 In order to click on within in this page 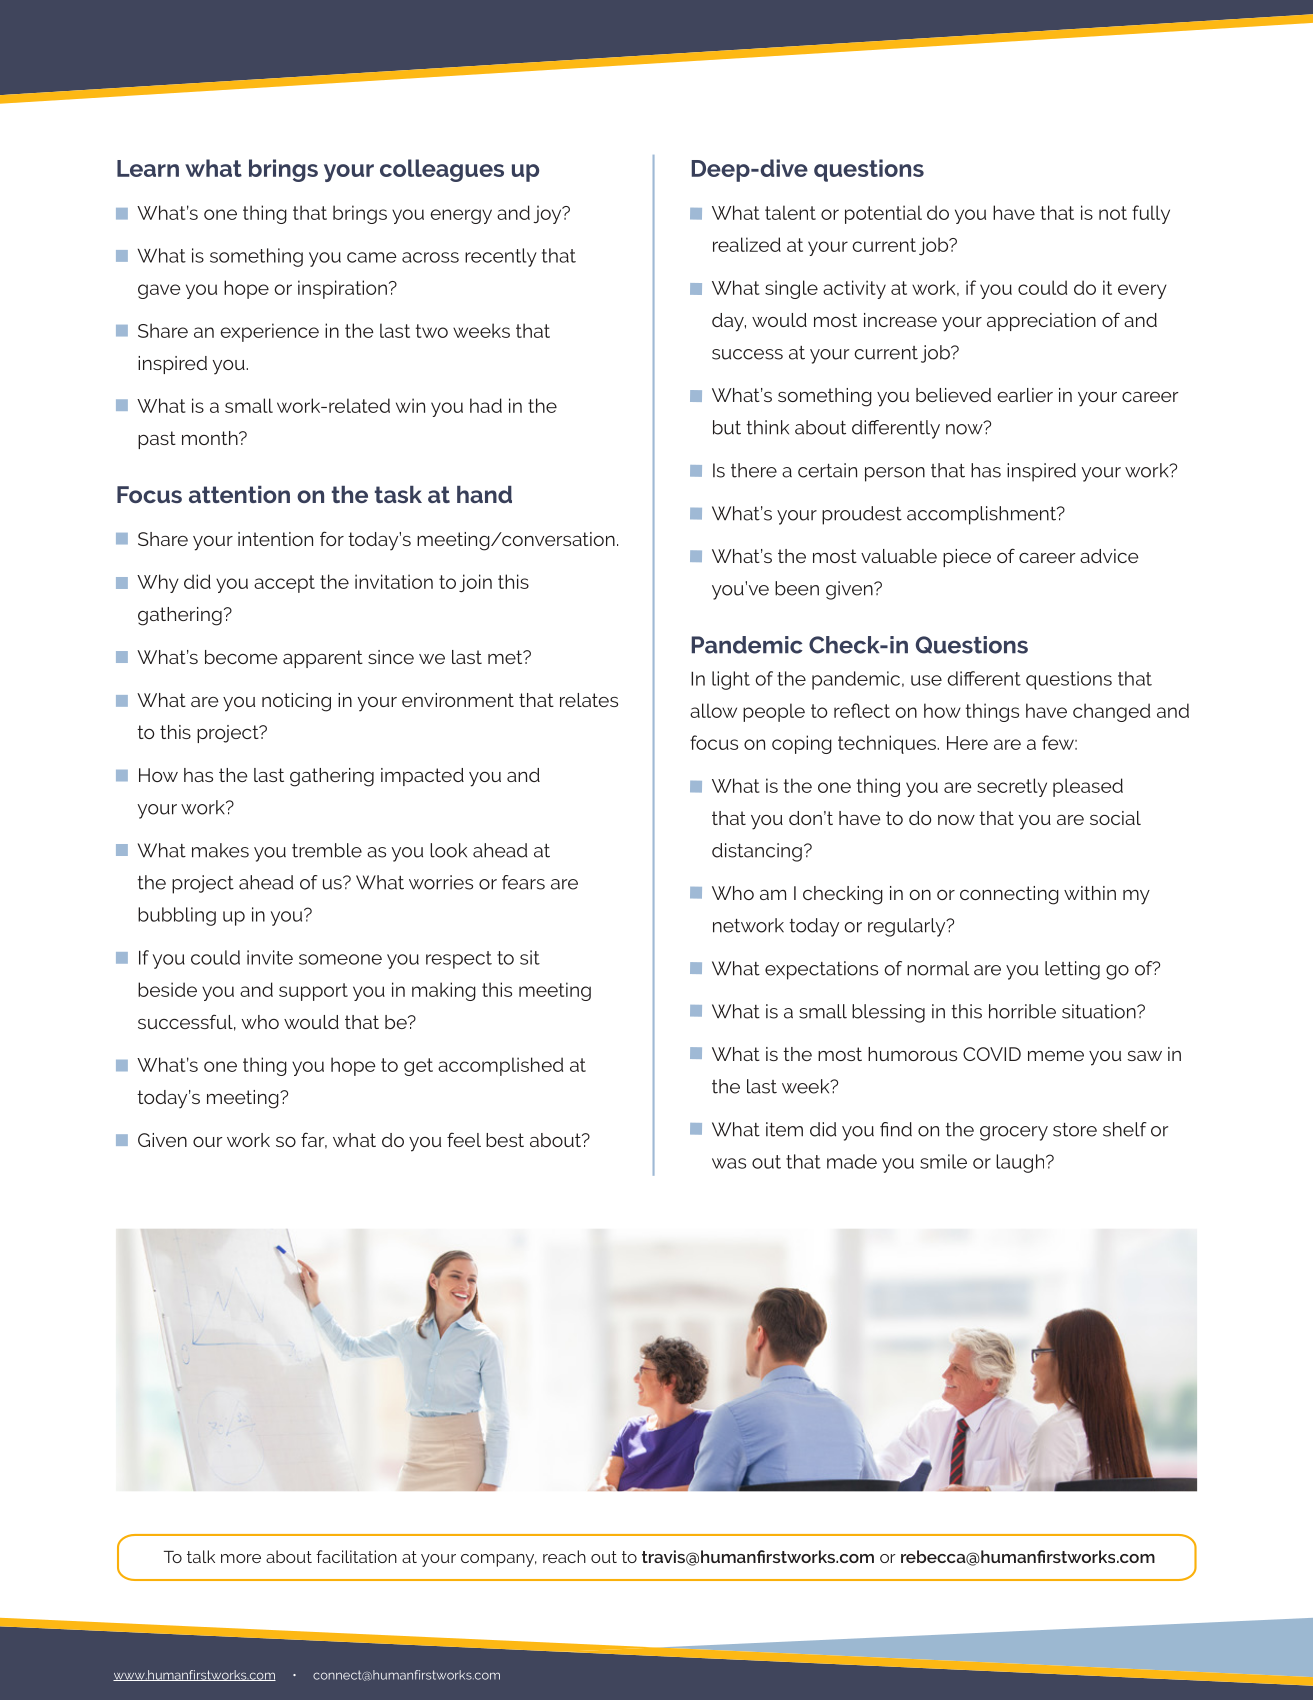, I will do `click(1090, 893)`.
